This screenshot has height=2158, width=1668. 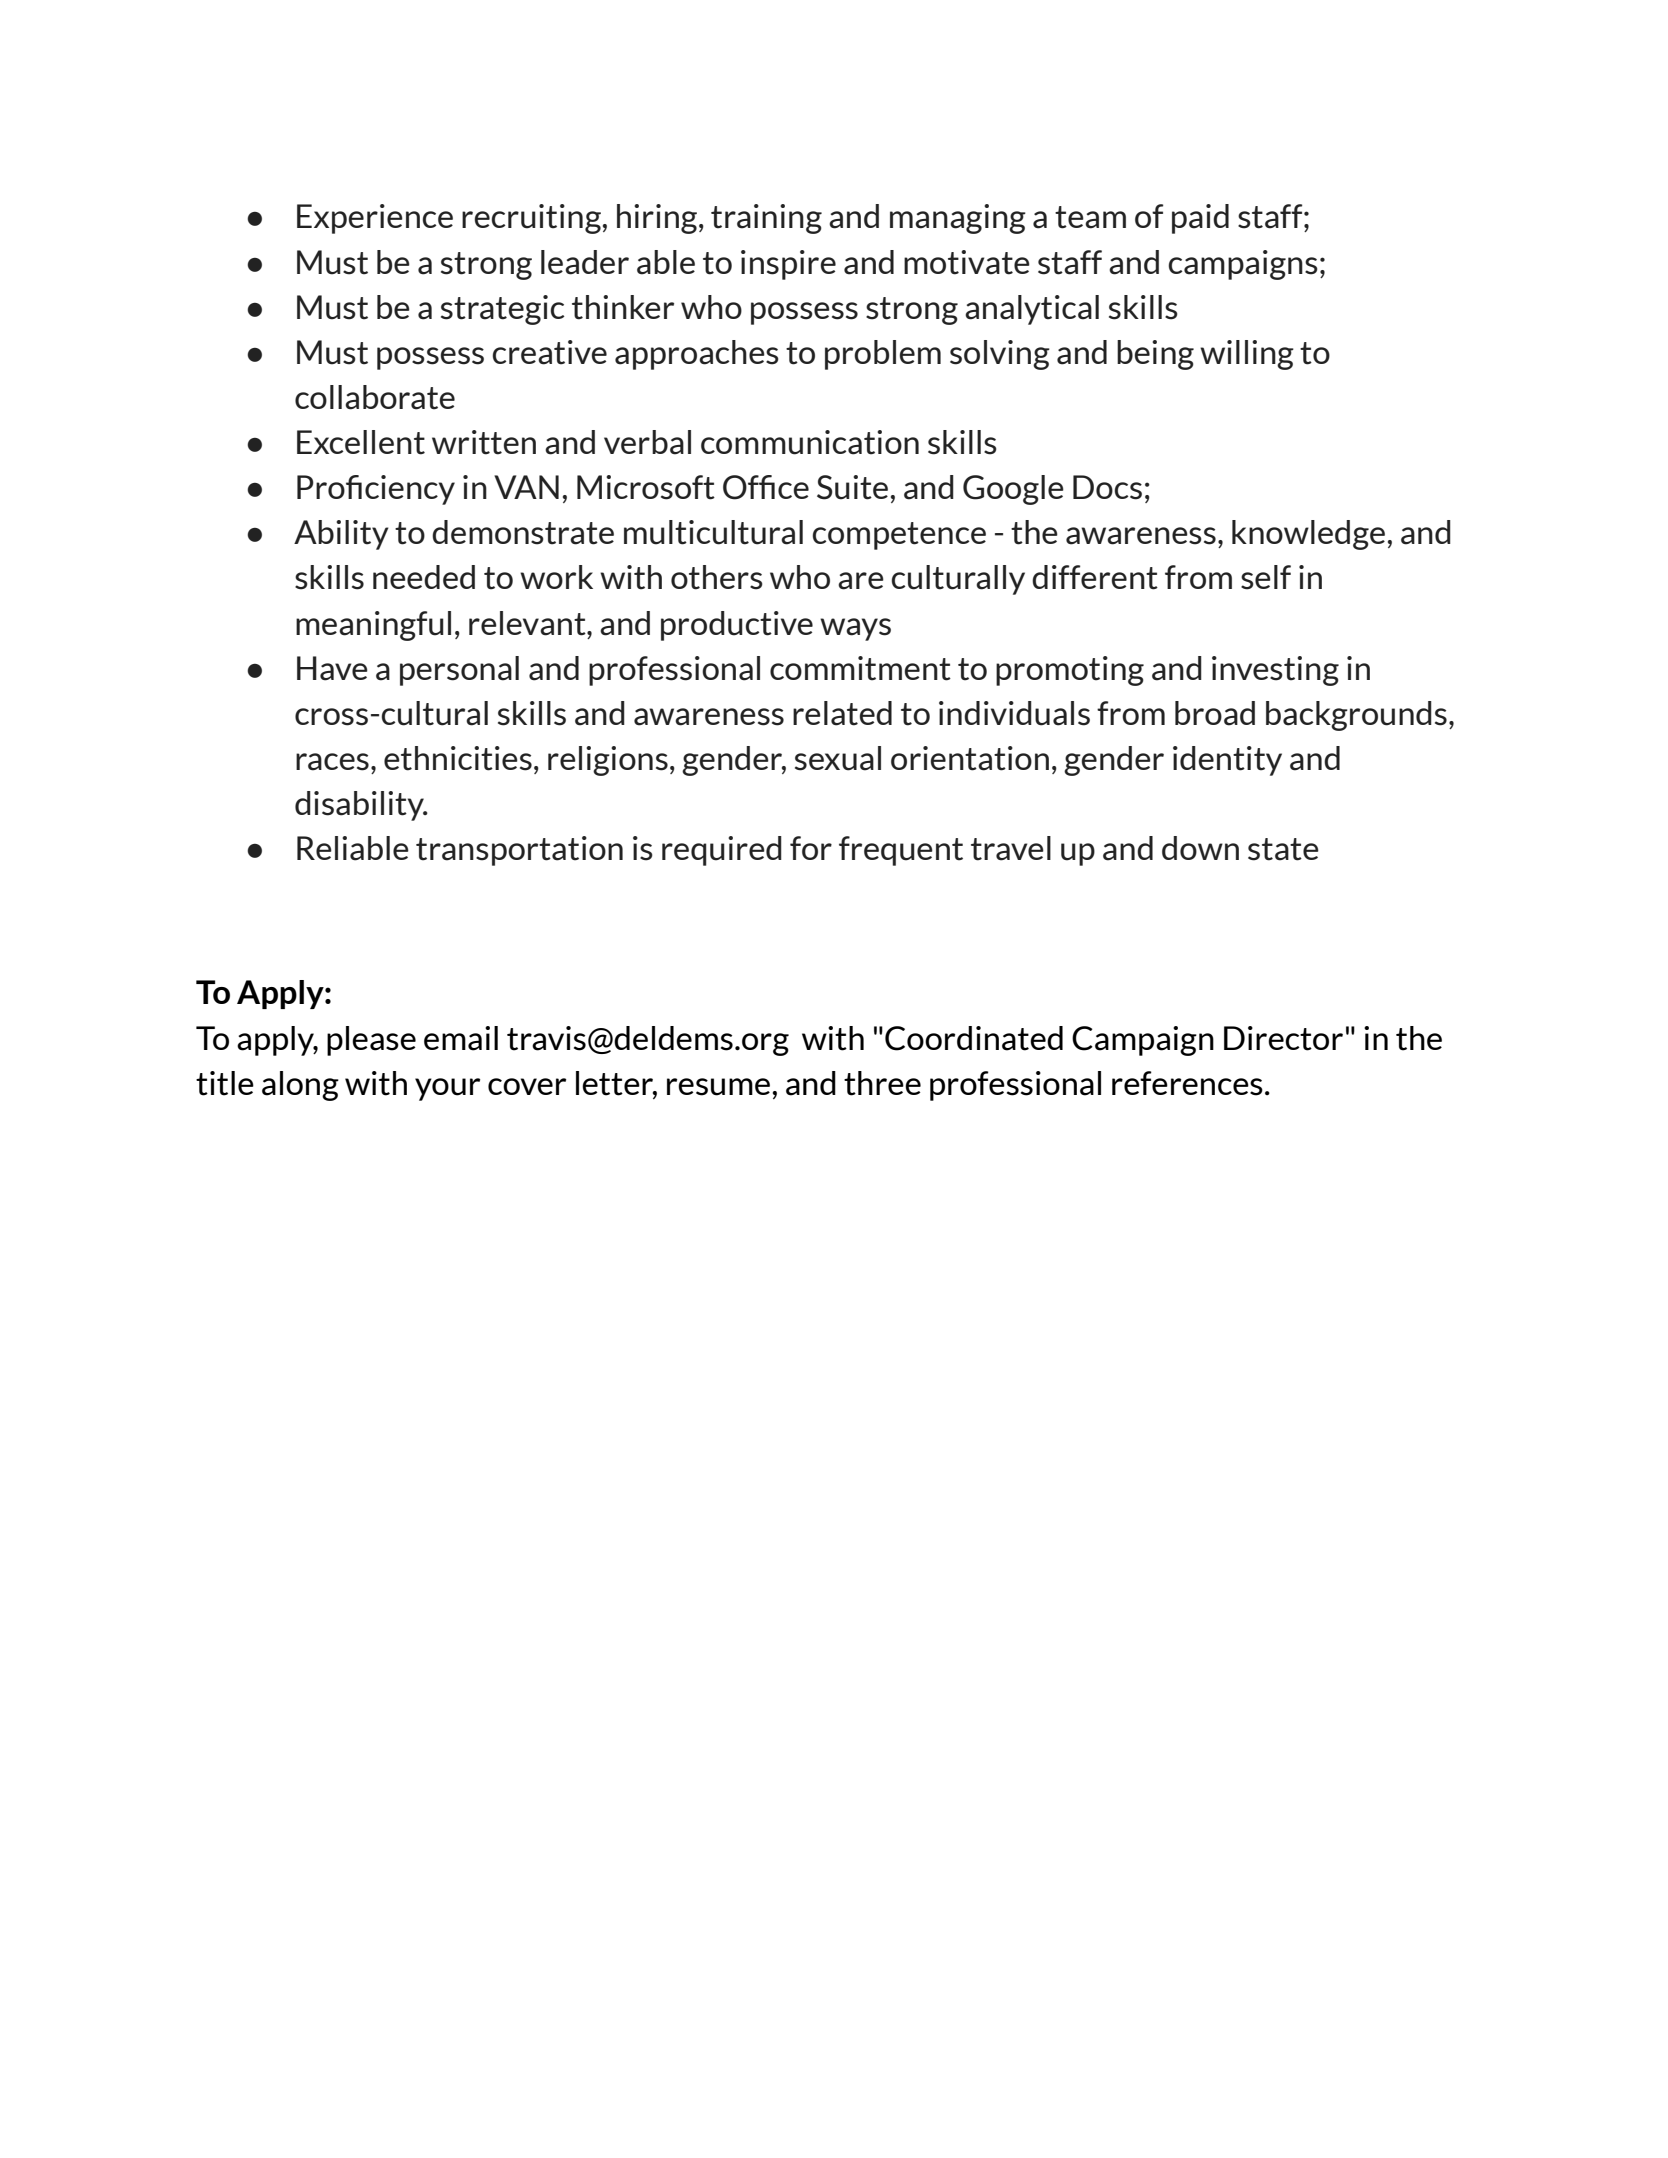 I want to click on references, so click(x=1187, y=1083).
